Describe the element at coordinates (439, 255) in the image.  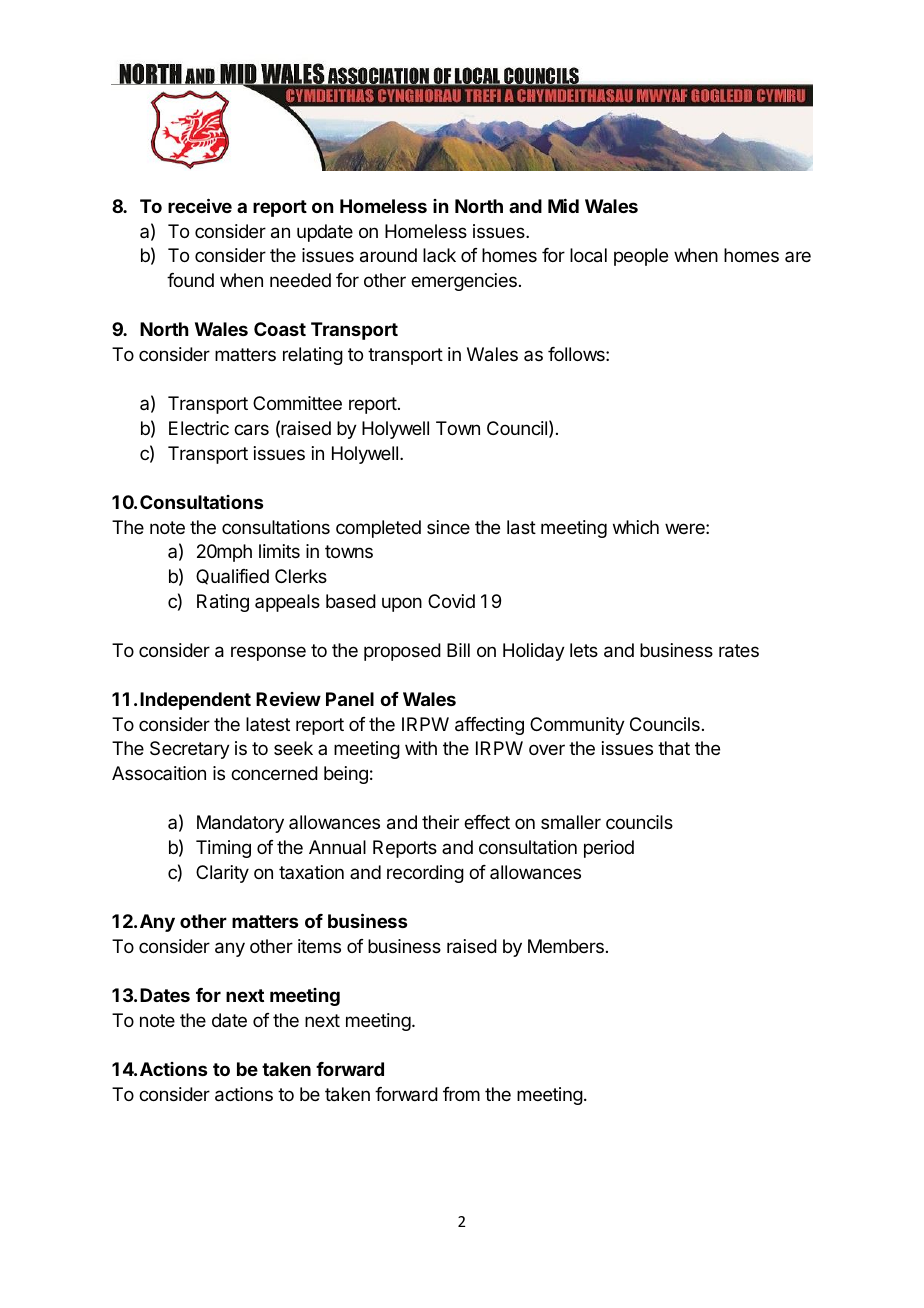
I see `lack` at that location.
